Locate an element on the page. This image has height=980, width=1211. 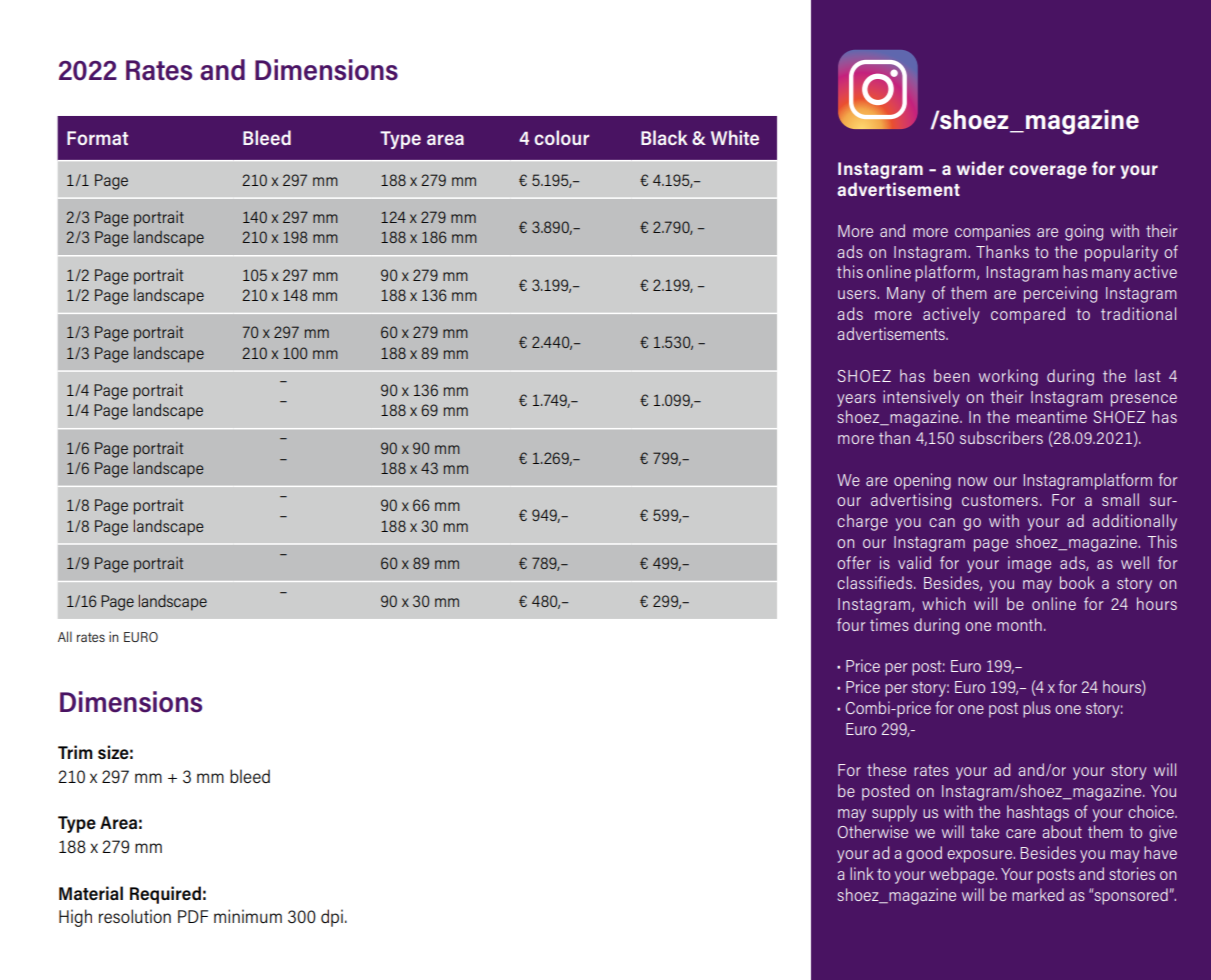
Format is located at coordinates (97, 138).
